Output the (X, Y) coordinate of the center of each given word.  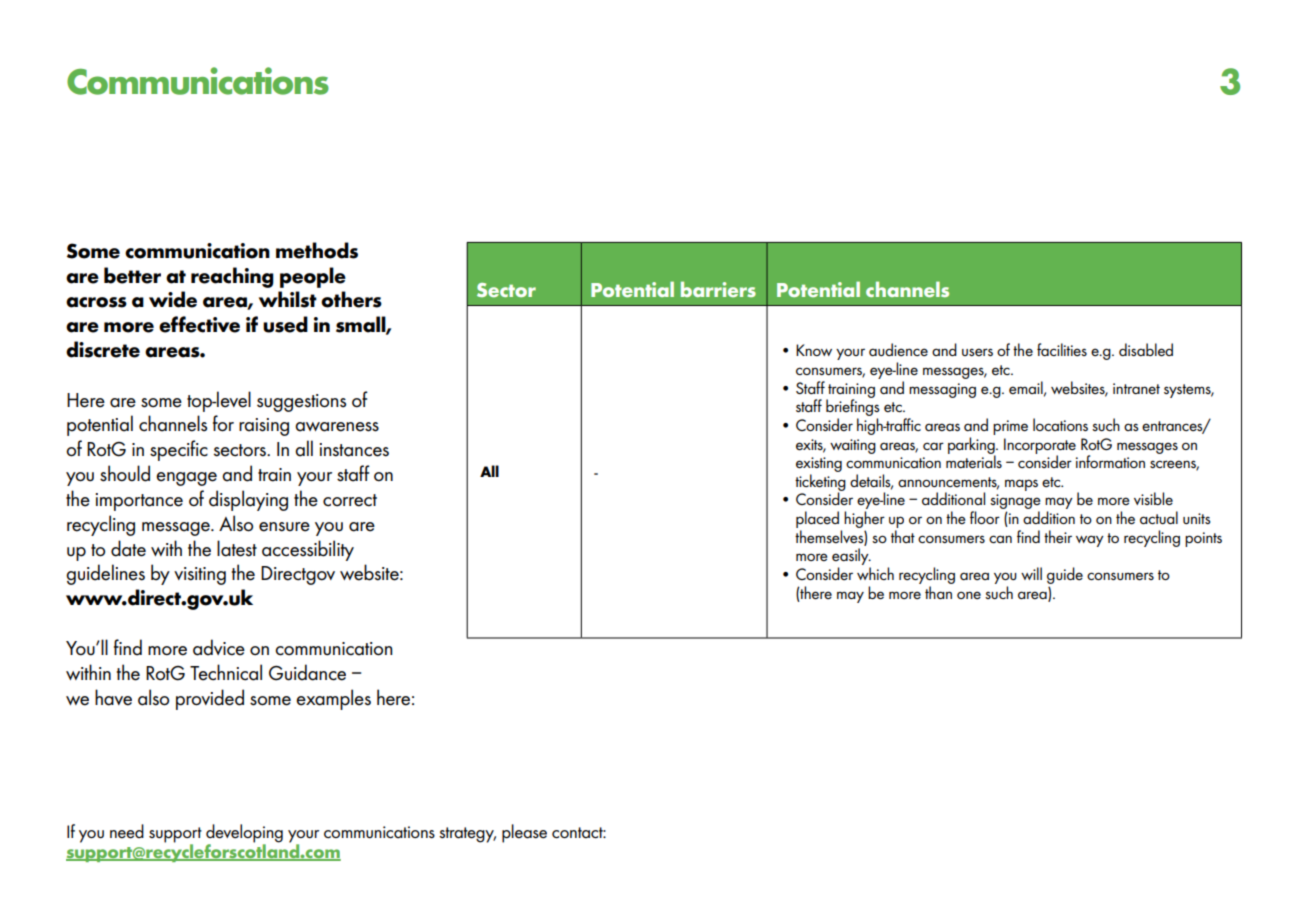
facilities (1062, 349)
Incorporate (1040, 447)
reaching (232, 277)
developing (244, 834)
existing (819, 466)
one (969, 595)
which (875, 573)
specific (179, 450)
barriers (718, 289)
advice (219, 647)
